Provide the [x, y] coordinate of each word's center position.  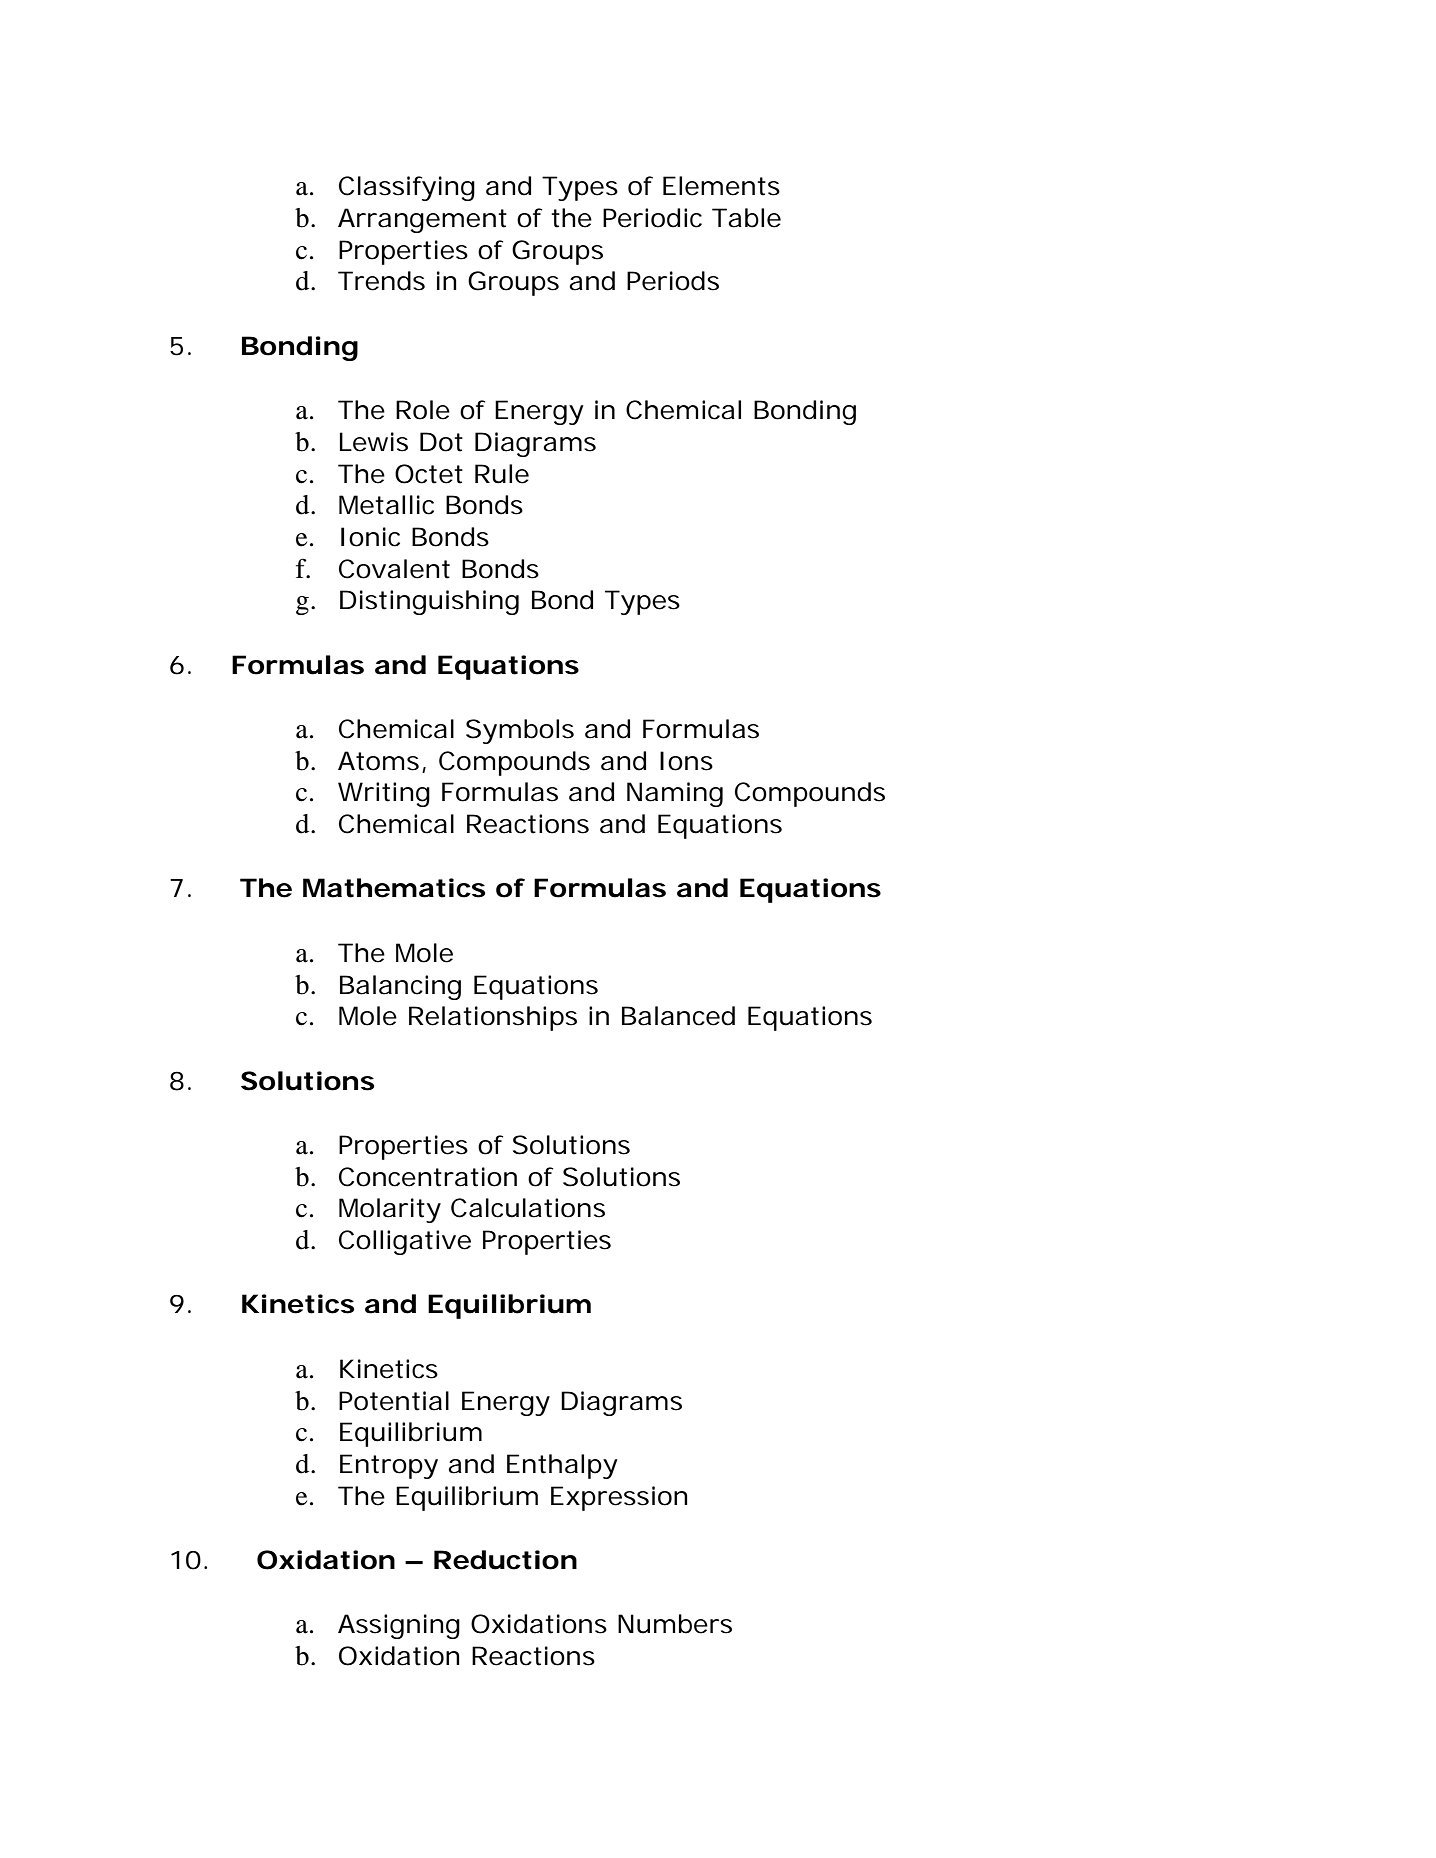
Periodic [652, 218]
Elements [721, 186]
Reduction [505, 1560]
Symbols [520, 731]
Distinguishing [429, 602]
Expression [619, 1498]
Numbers [675, 1624]
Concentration [428, 1177]
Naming [675, 794]
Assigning [399, 1626]
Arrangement [422, 220]
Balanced [678, 1016]
